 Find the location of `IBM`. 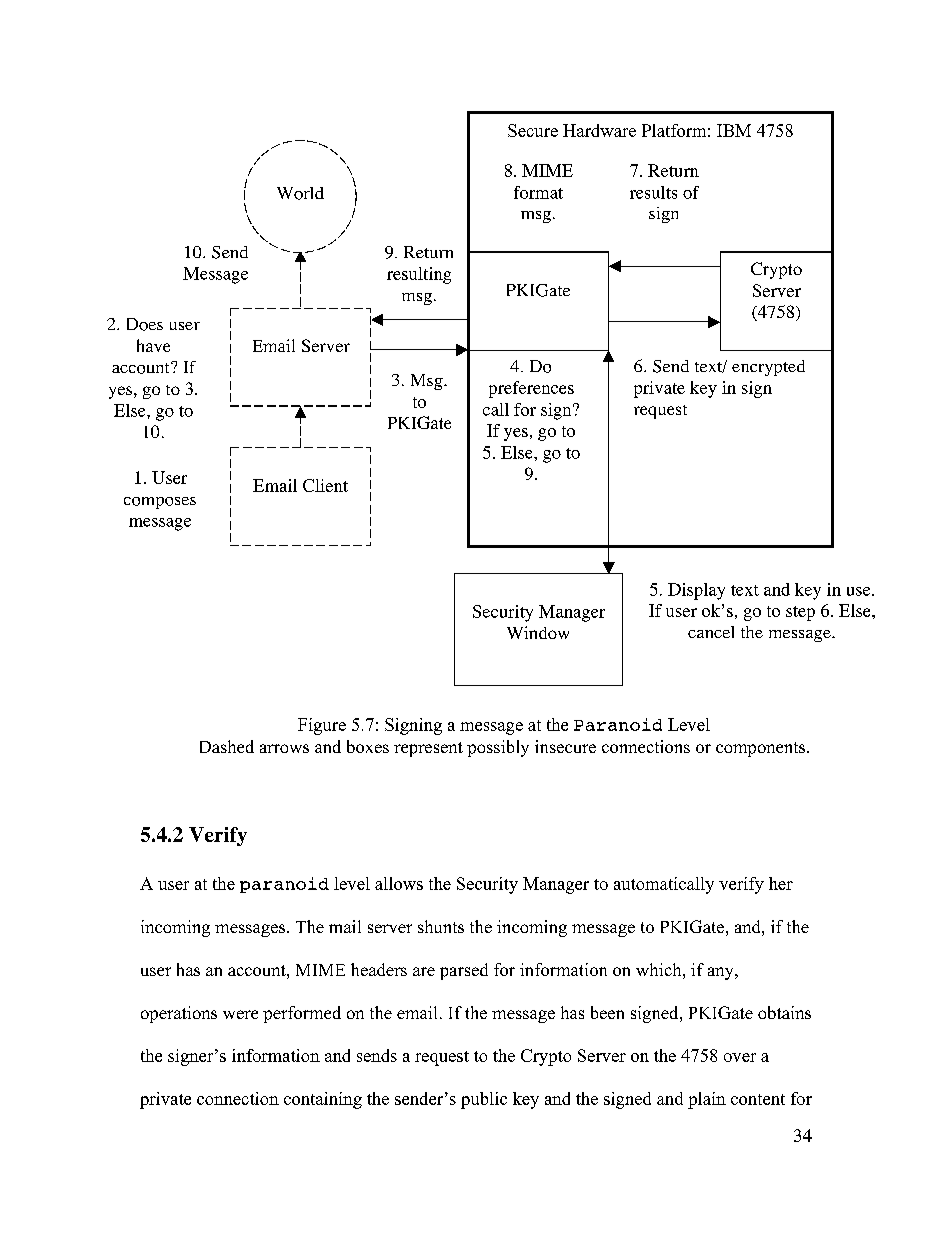

IBM is located at coordinates (734, 130).
